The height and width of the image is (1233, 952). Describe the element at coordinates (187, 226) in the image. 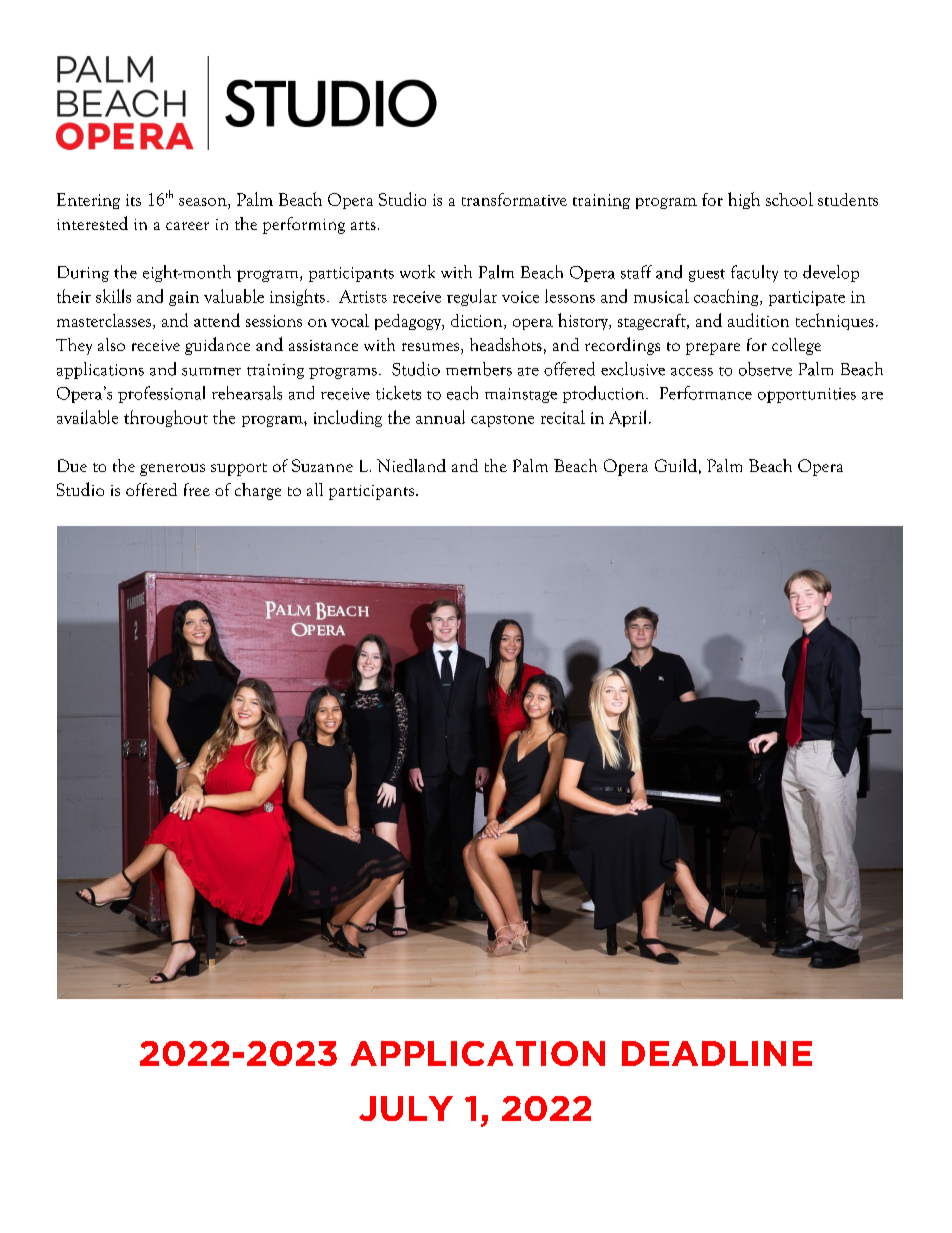

I see `career` at that location.
